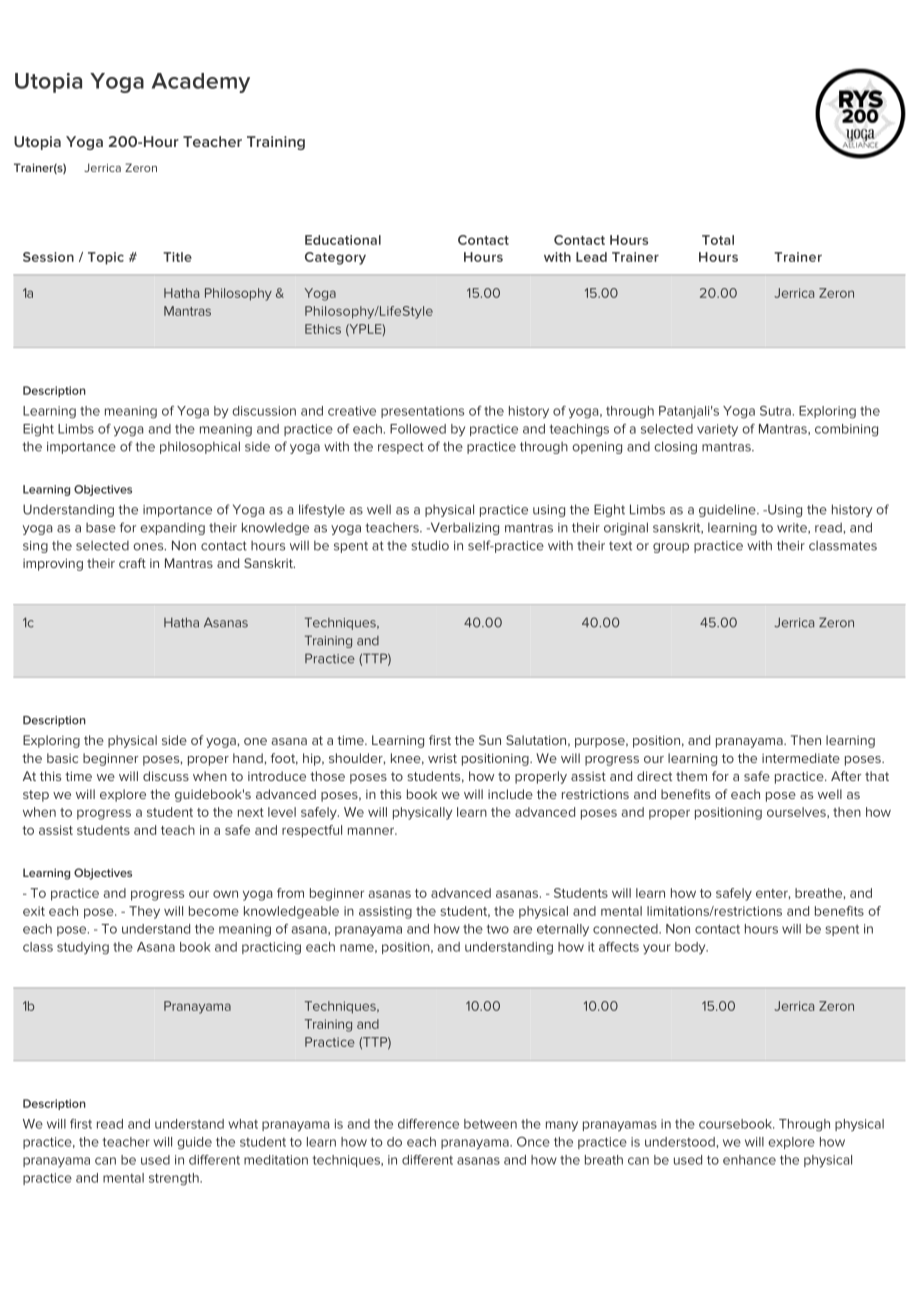 Image resolution: width=924 pixels, height=1308 pixels. What do you see at coordinates (428, 1124) in the screenshot?
I see `difference` at bounding box center [428, 1124].
